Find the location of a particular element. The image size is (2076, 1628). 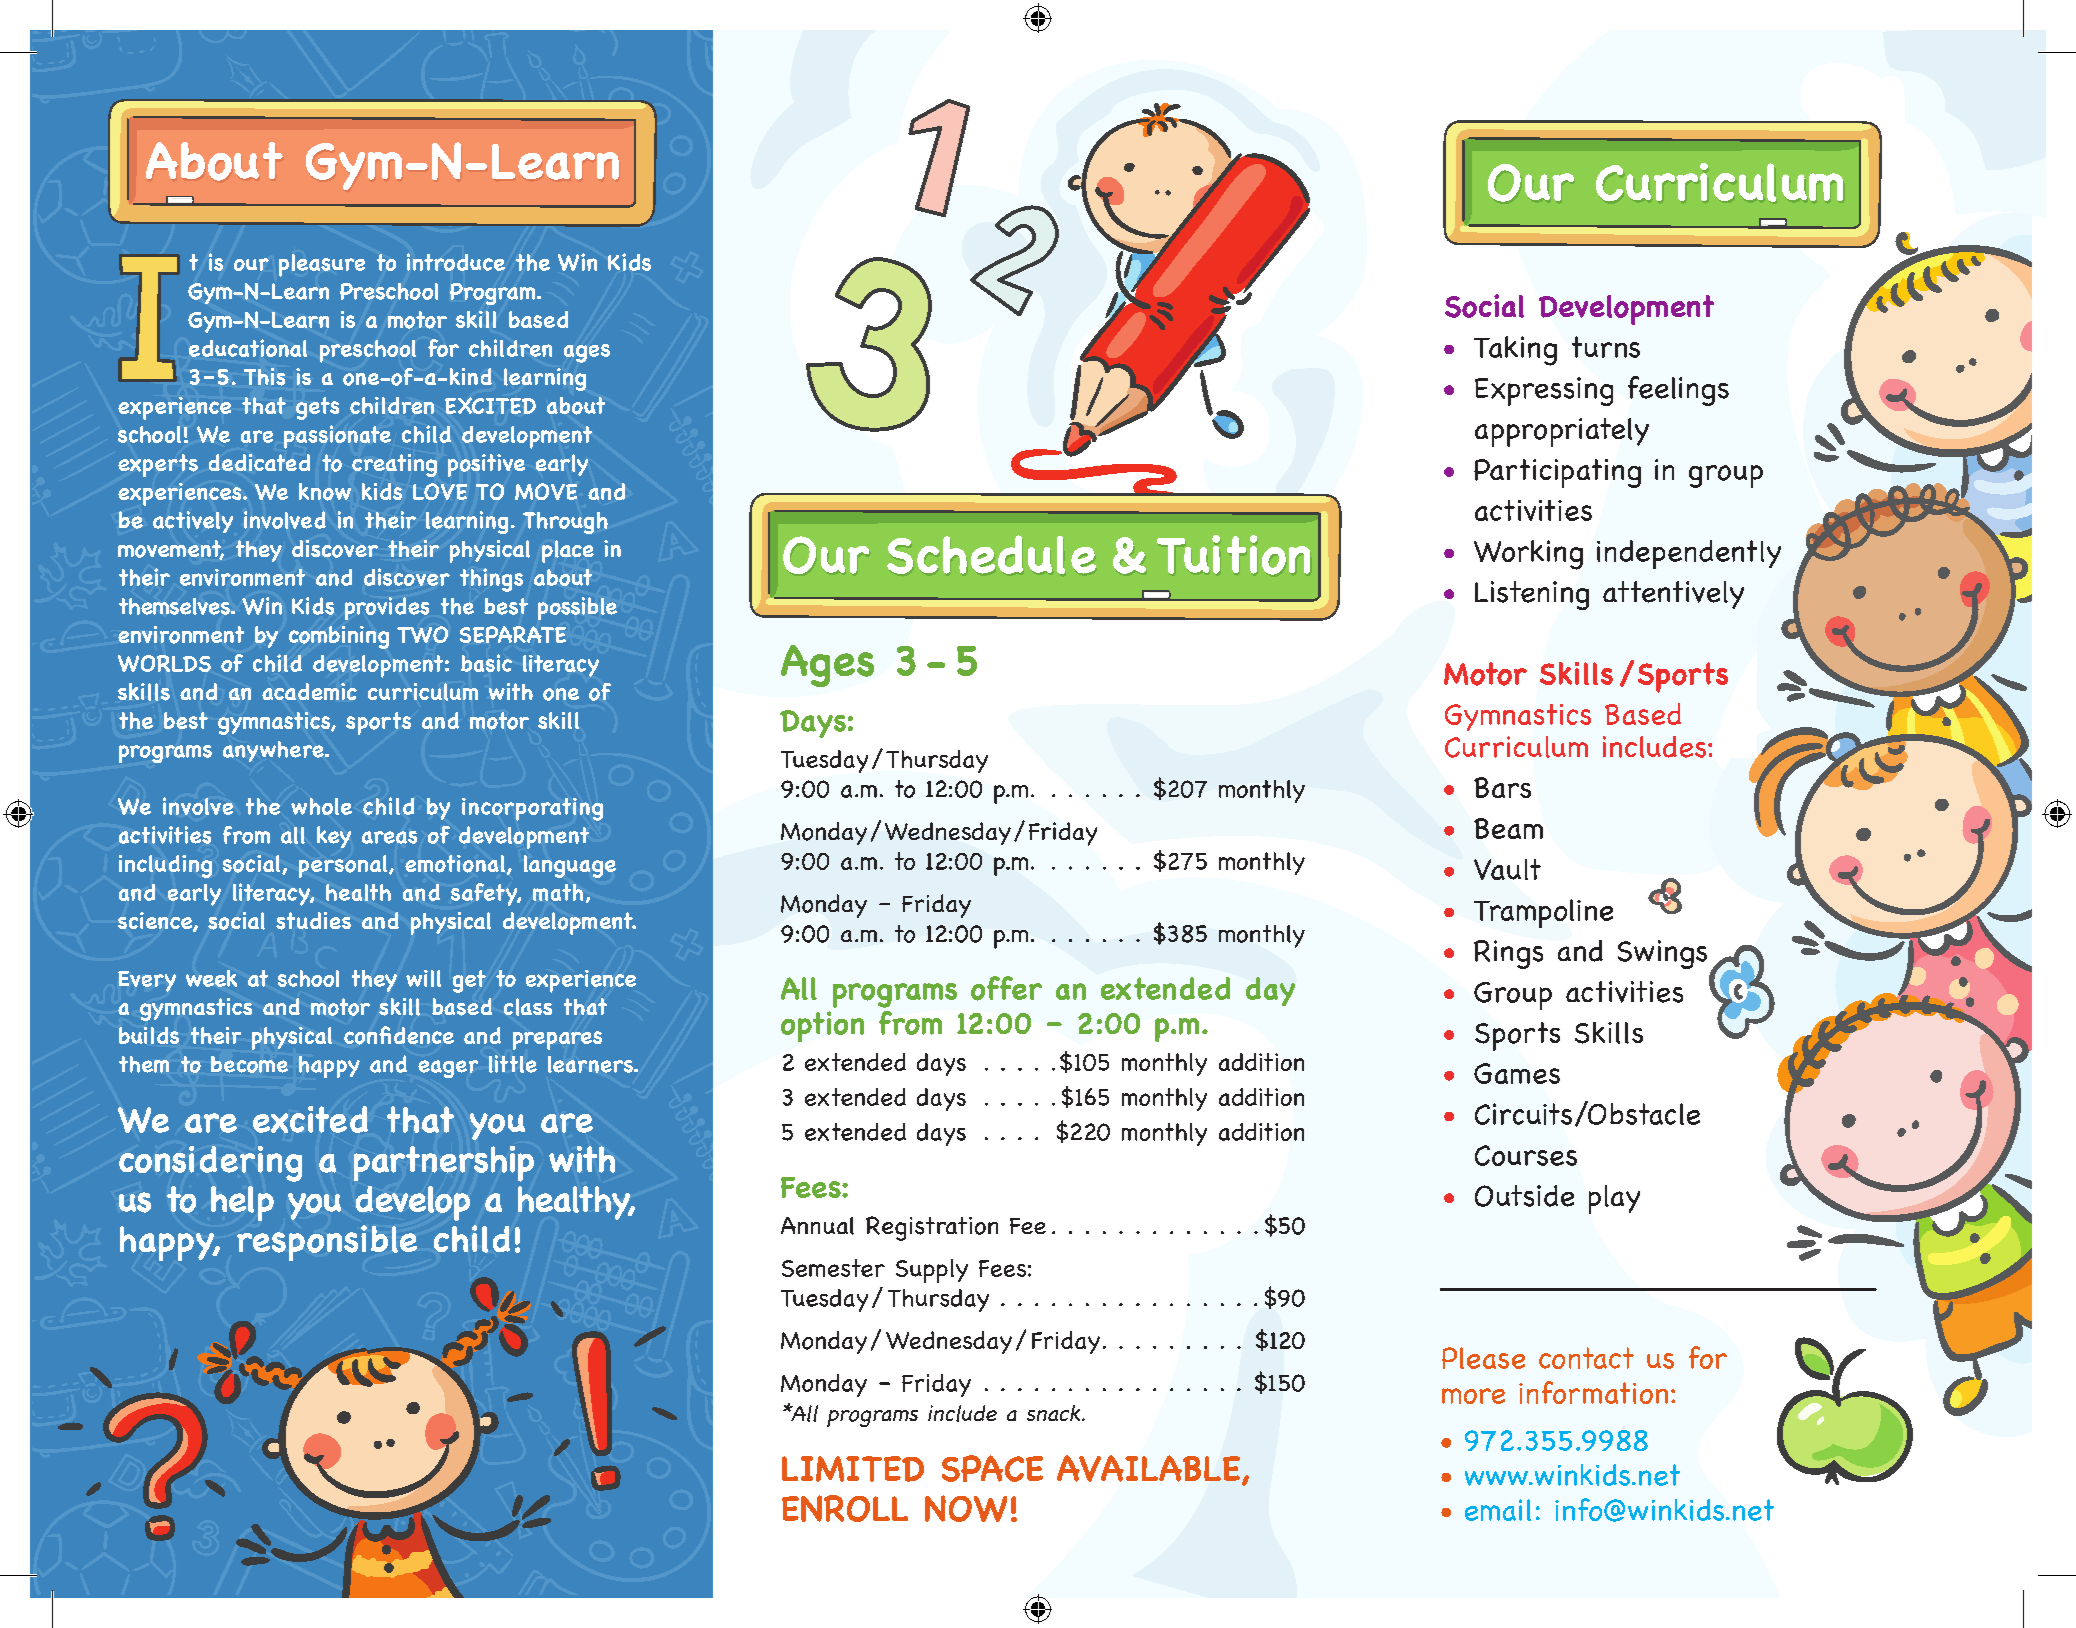

possible is located at coordinates (577, 608).
